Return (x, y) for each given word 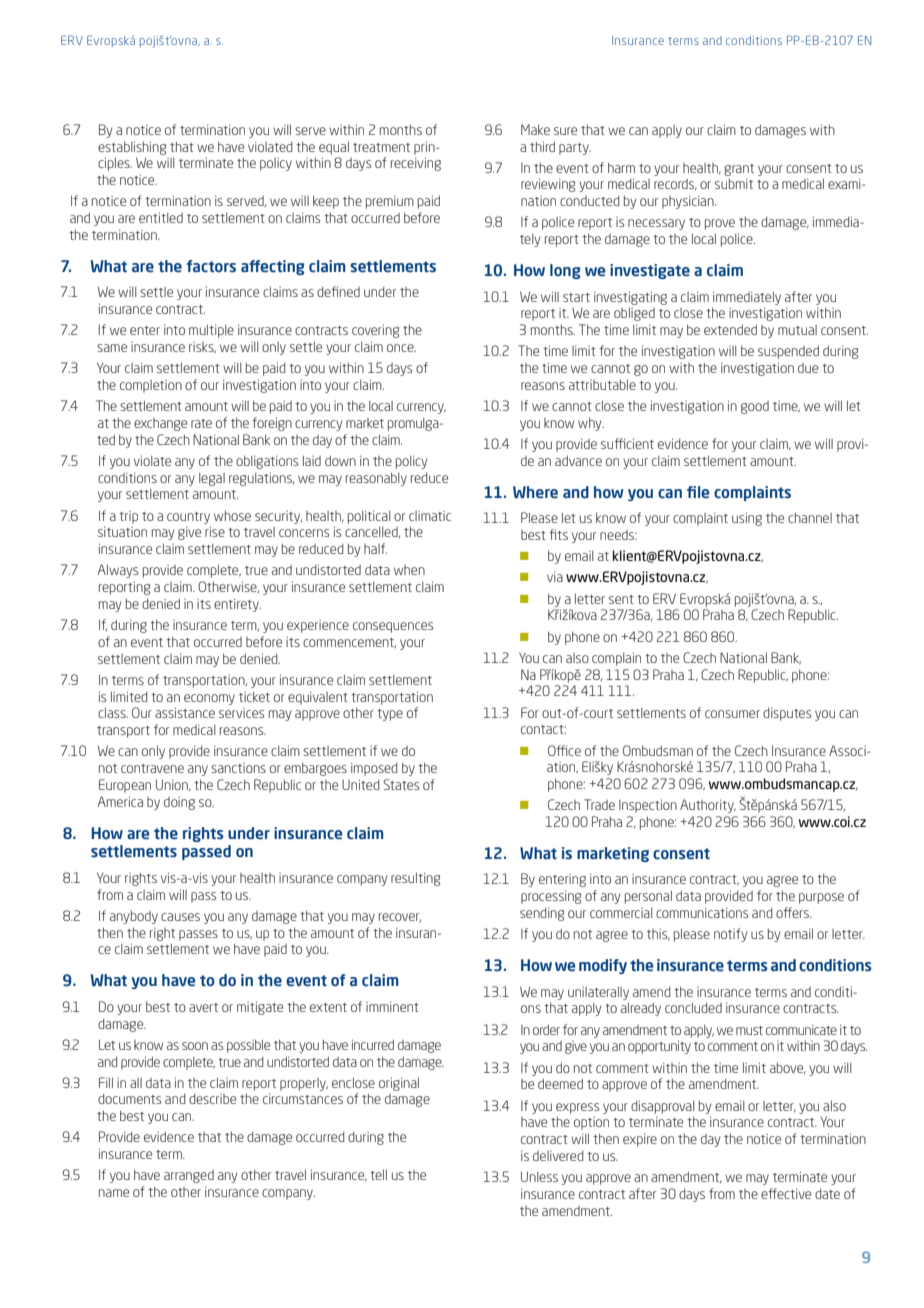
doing (179, 803)
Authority (708, 806)
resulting (415, 879)
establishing (132, 148)
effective (786, 1193)
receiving (416, 164)
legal (212, 479)
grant (739, 170)
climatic (430, 516)
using (747, 519)
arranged (189, 1176)
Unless (539, 1176)
